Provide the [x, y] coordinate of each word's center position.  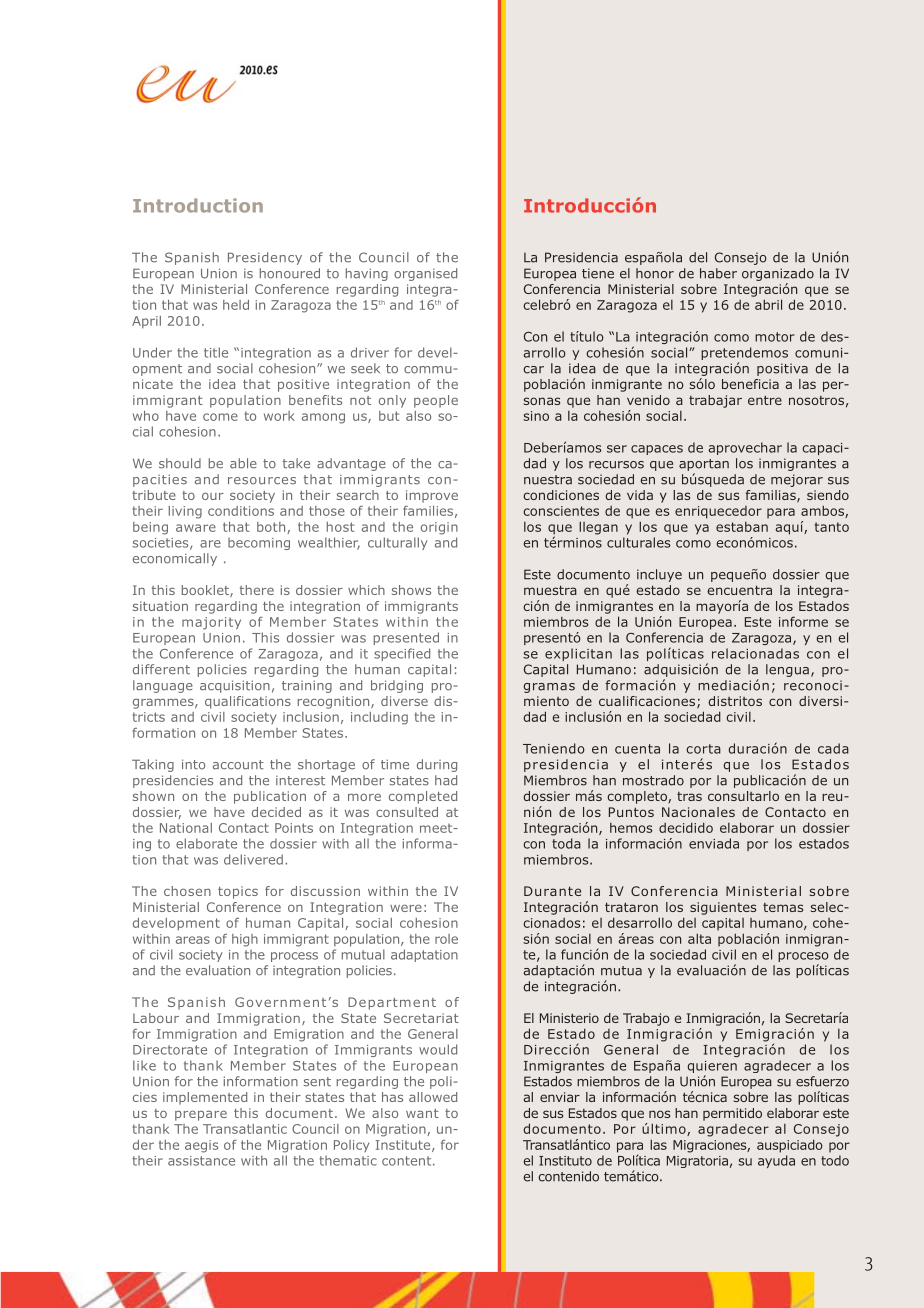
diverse [404, 701]
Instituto [565, 1161]
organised [425, 274]
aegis [201, 1146]
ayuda [776, 1161]
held [236, 305]
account [238, 765]
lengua [787, 670]
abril [768, 304]
